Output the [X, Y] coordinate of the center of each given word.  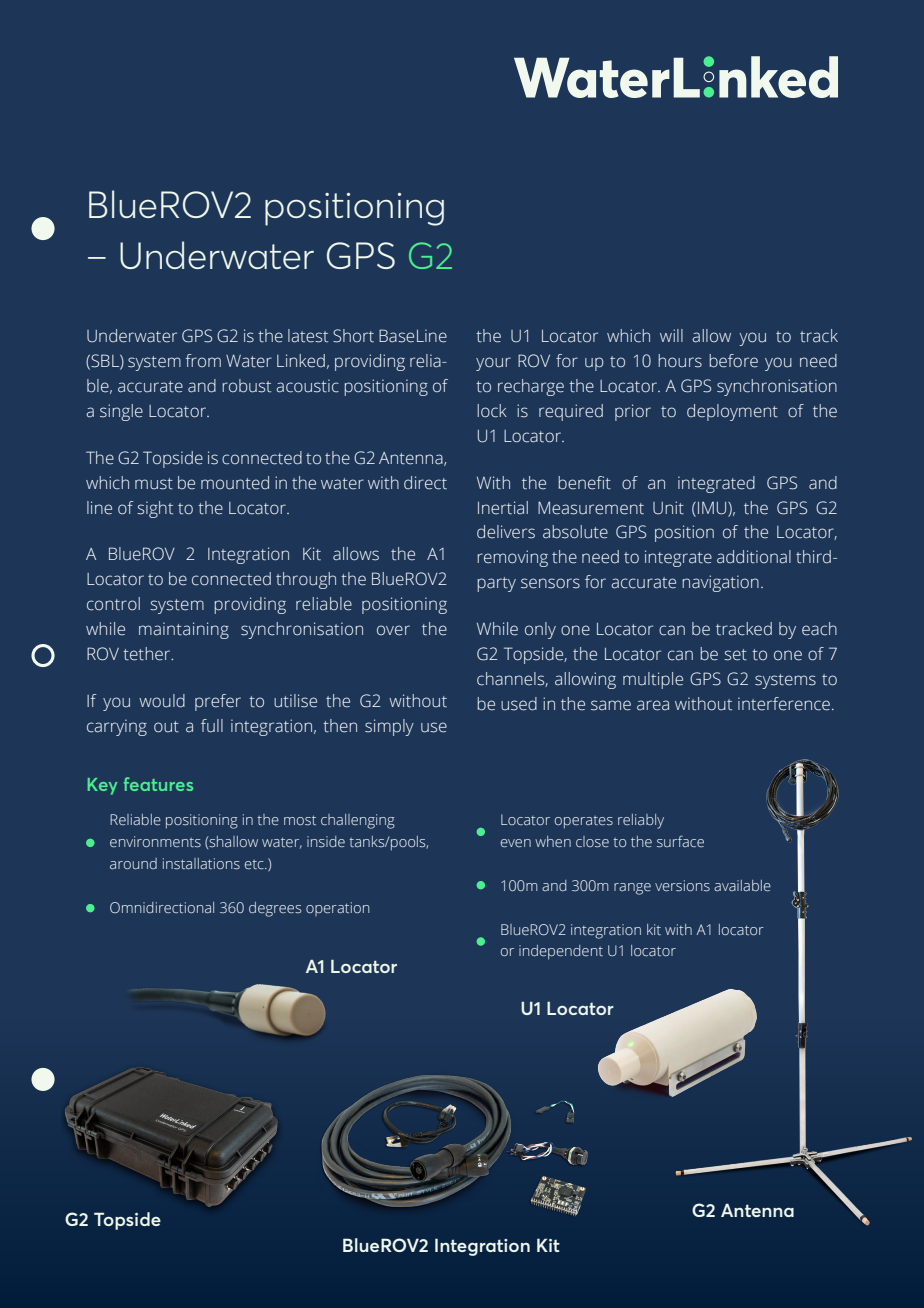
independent [561, 952]
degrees [275, 909]
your [493, 364]
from [203, 360]
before [733, 361]
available [742, 885]
